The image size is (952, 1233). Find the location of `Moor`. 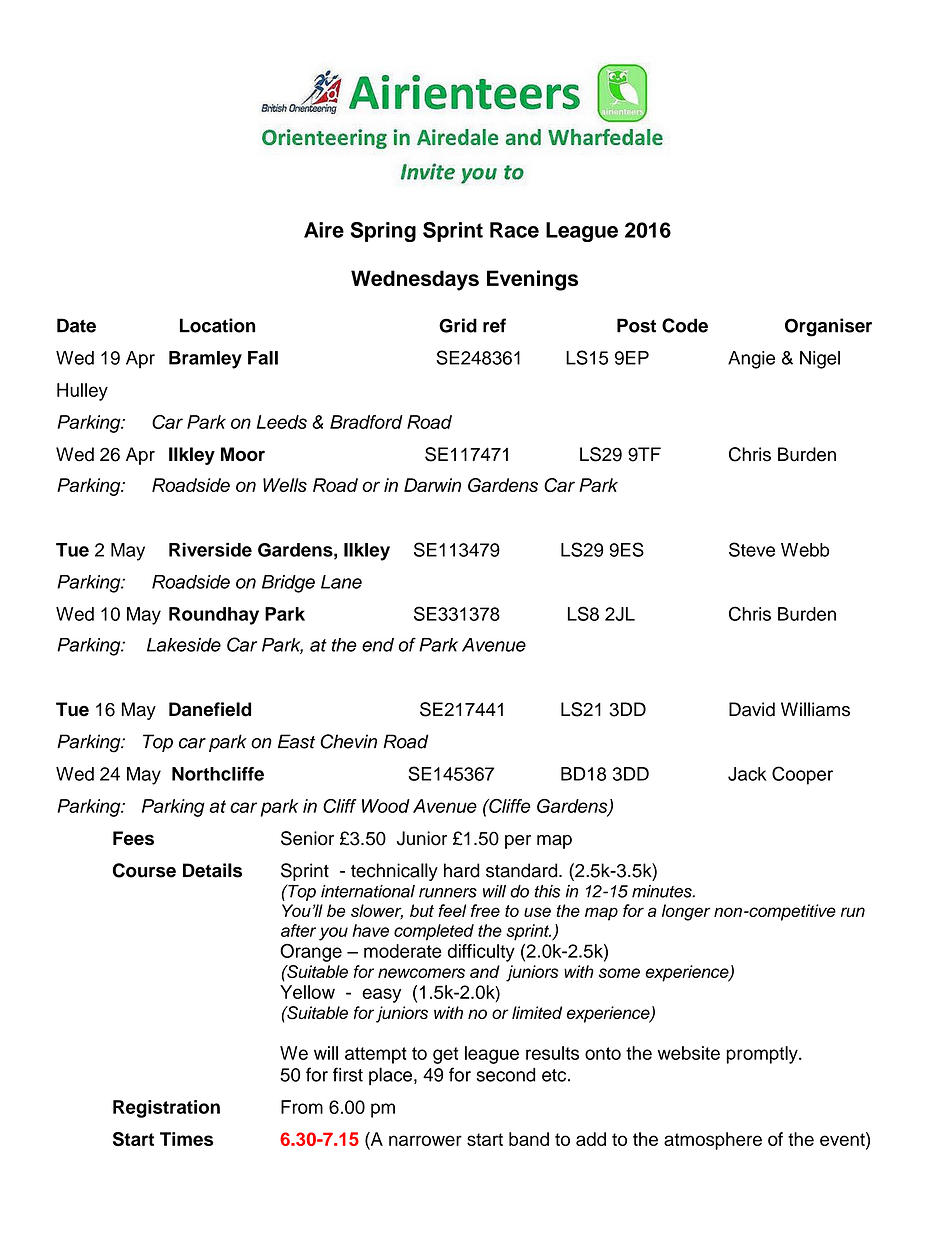

Moor is located at coordinates (243, 454).
